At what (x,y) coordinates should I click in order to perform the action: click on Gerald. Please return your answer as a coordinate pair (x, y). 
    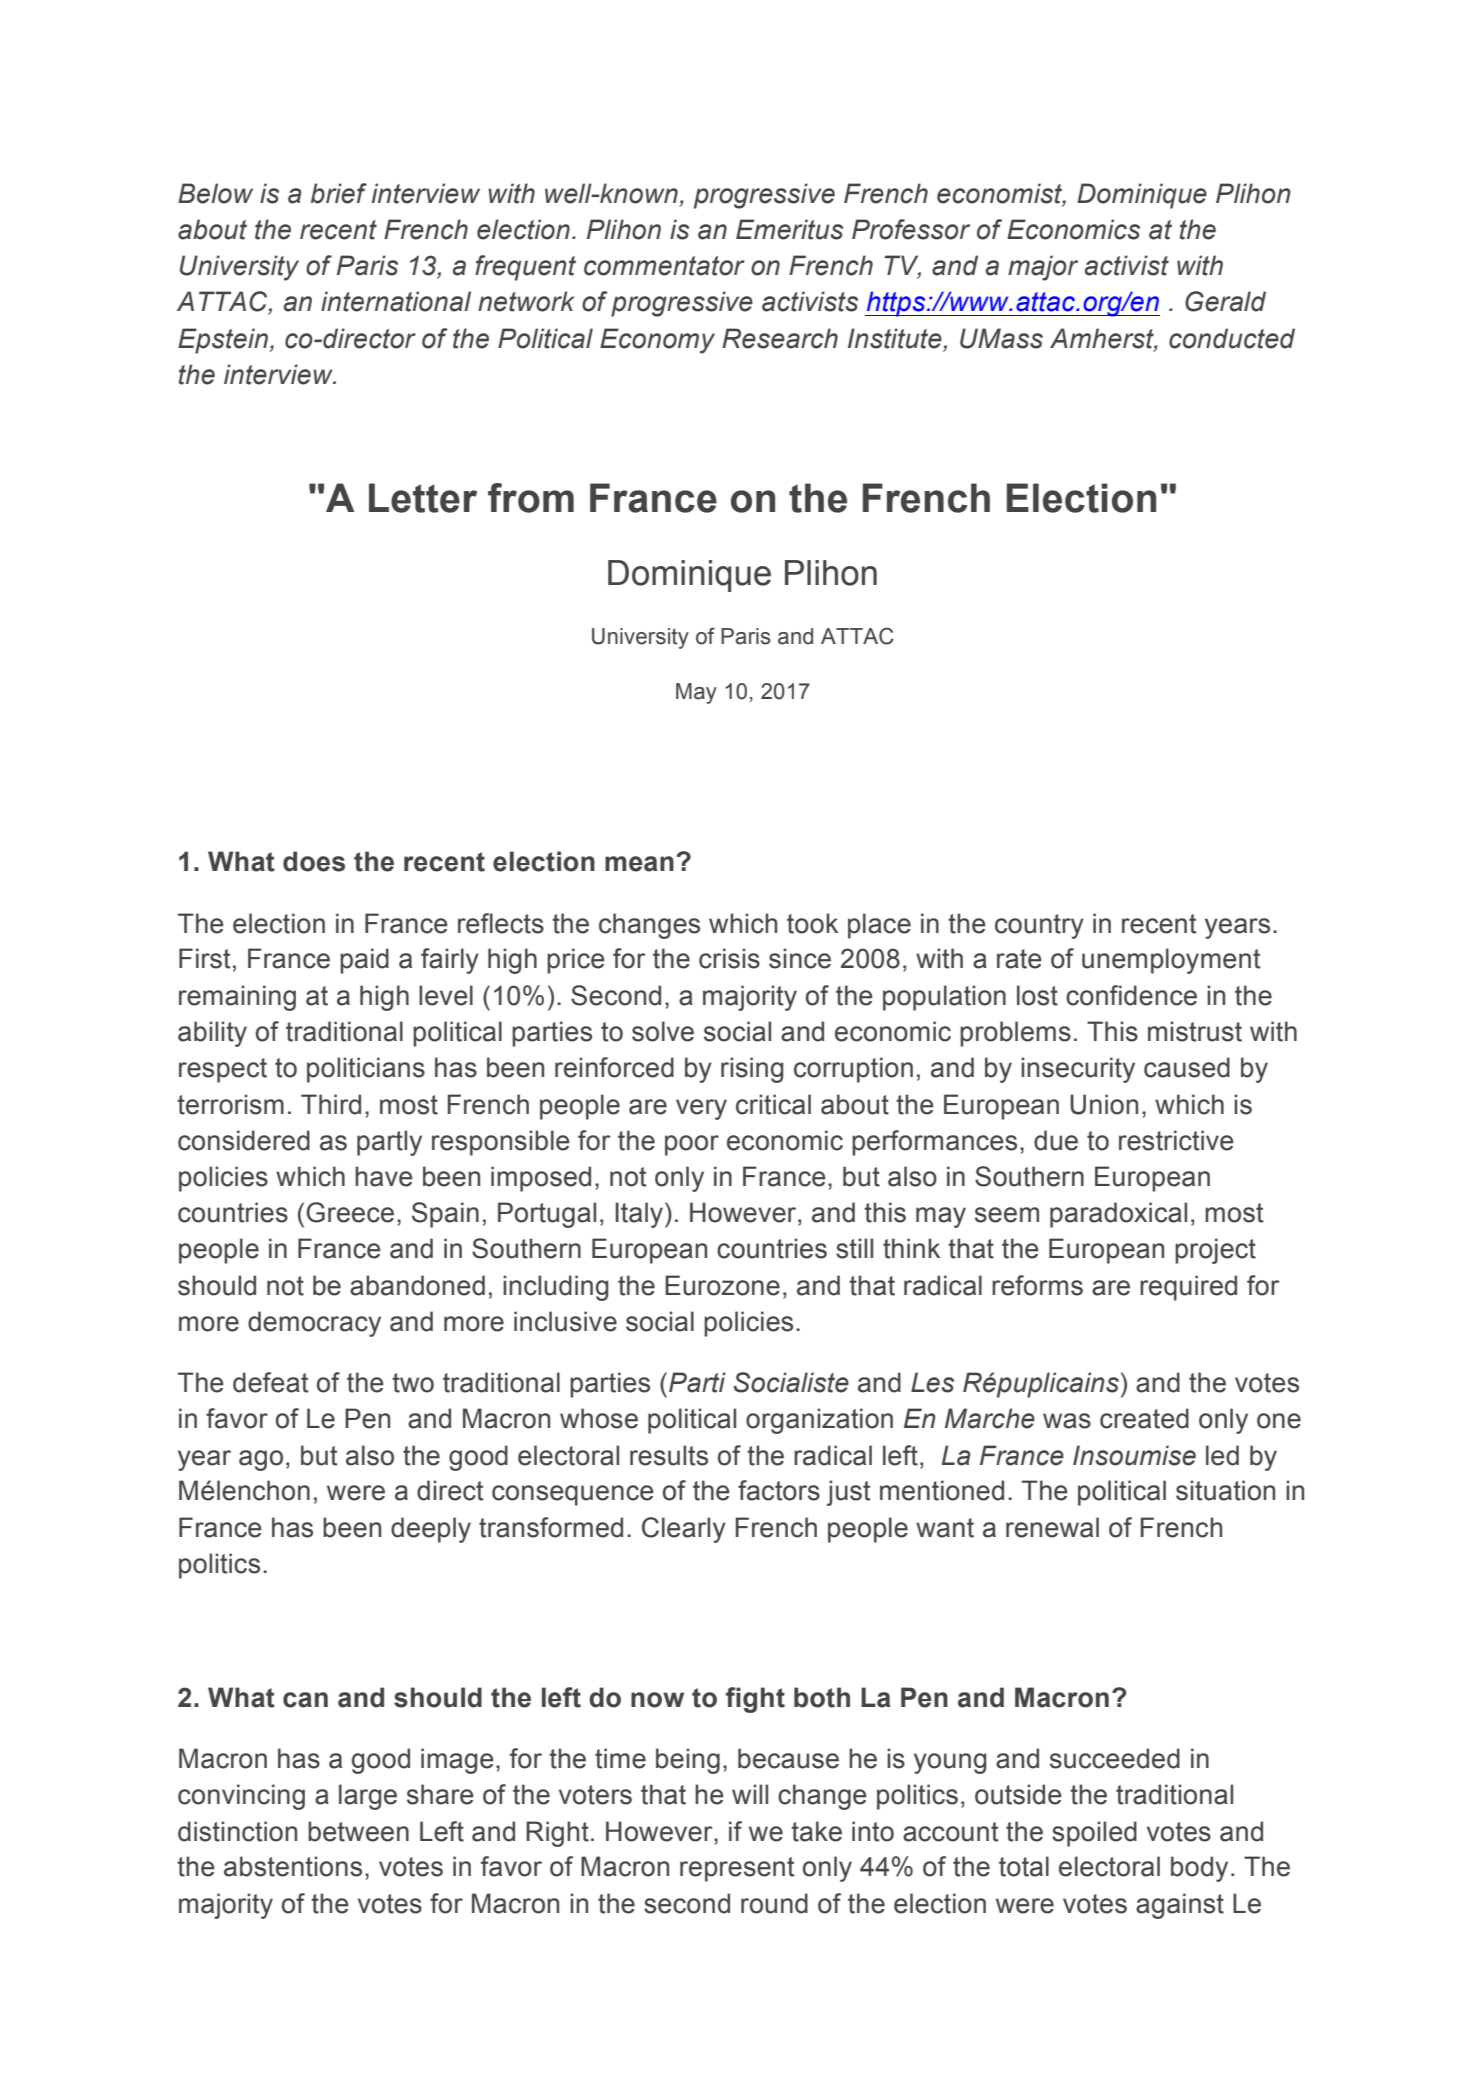
    Looking at the image, I should click on (1225, 301).
